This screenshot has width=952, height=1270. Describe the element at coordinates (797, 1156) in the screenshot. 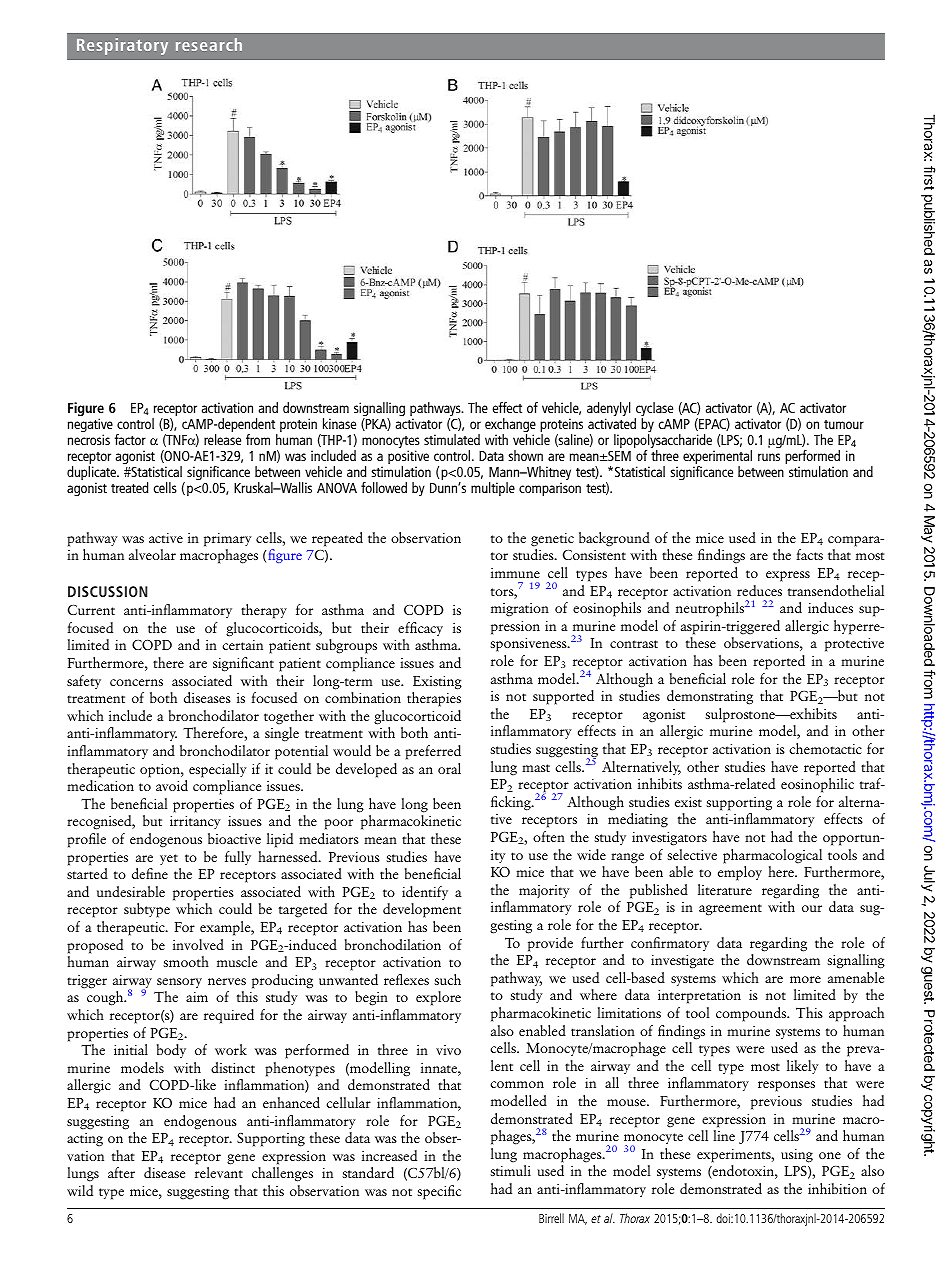

I see `using` at that location.
